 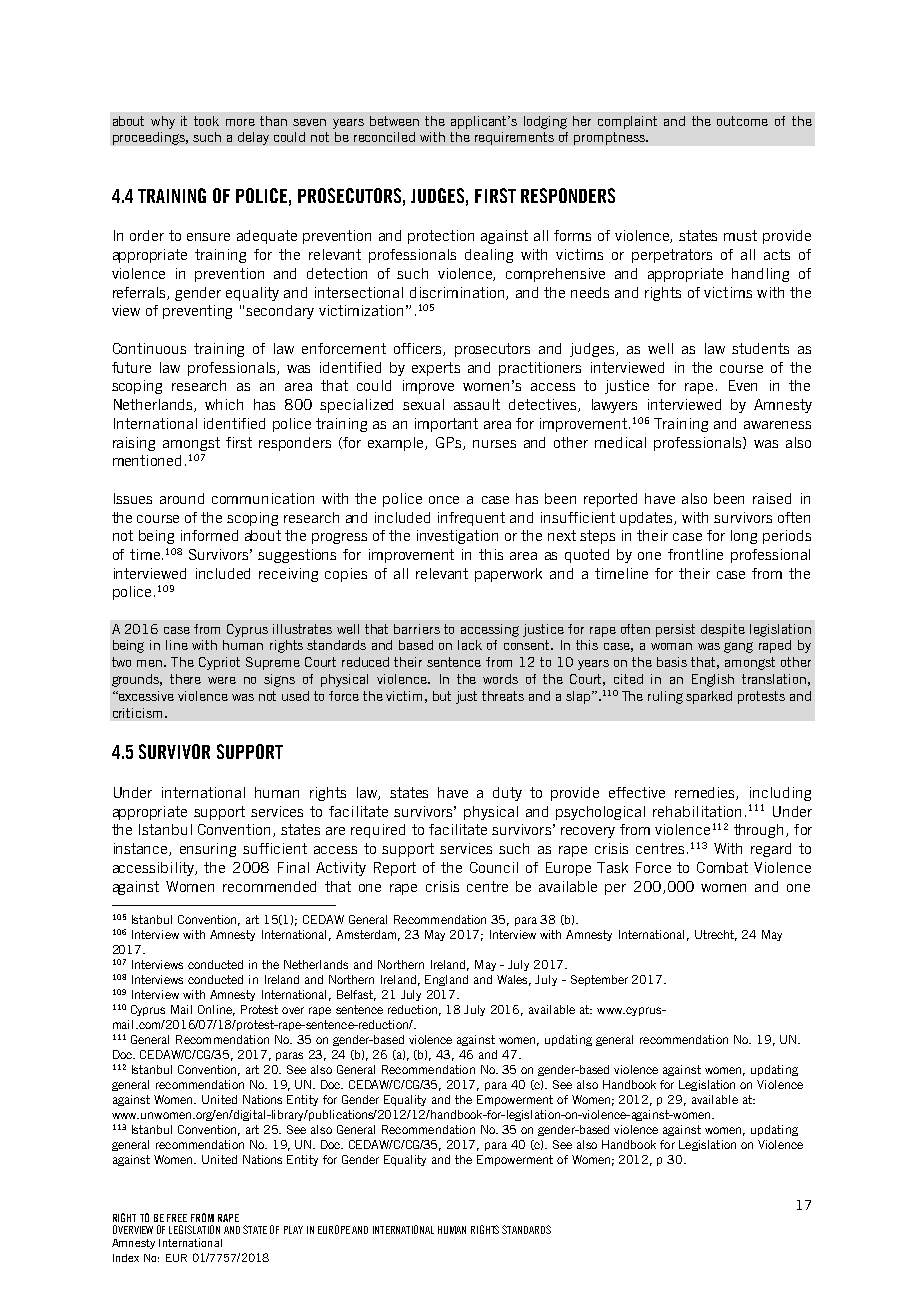 I want to click on FREE, so click(x=177, y=1218).
